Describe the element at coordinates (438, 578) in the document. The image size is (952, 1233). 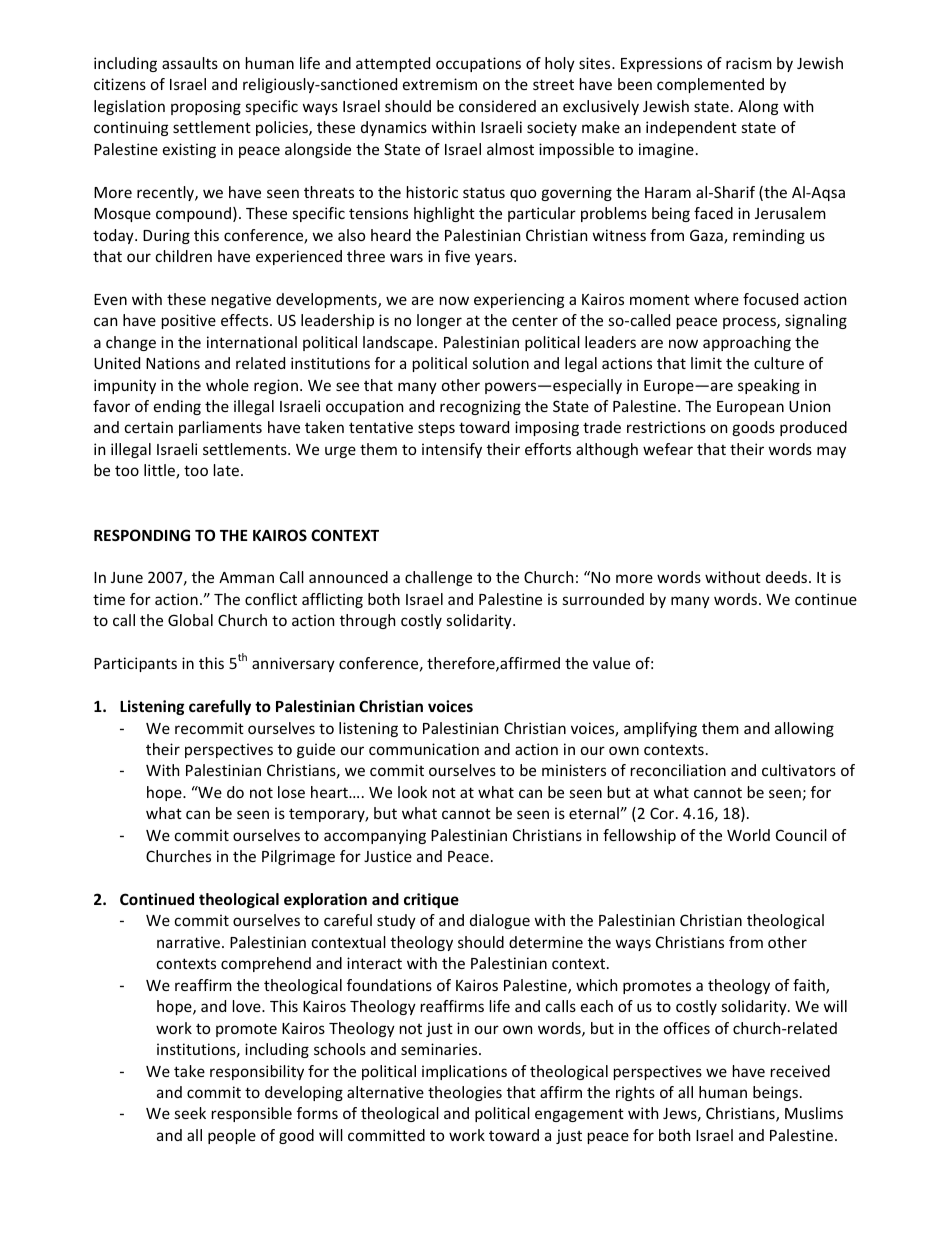
I see `challenge` at that location.
